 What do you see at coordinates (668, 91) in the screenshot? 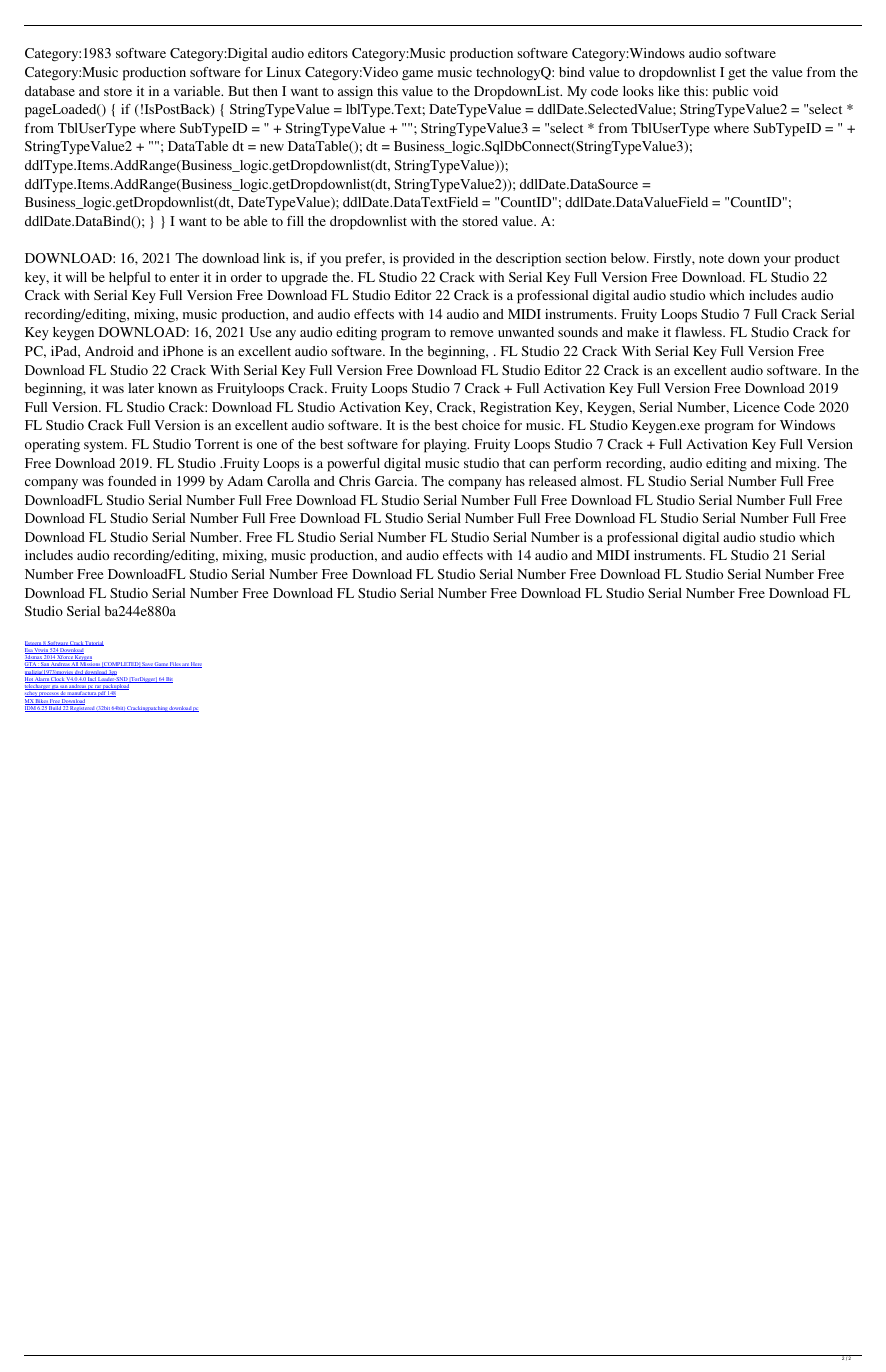
I see `like` at bounding box center [668, 91].
